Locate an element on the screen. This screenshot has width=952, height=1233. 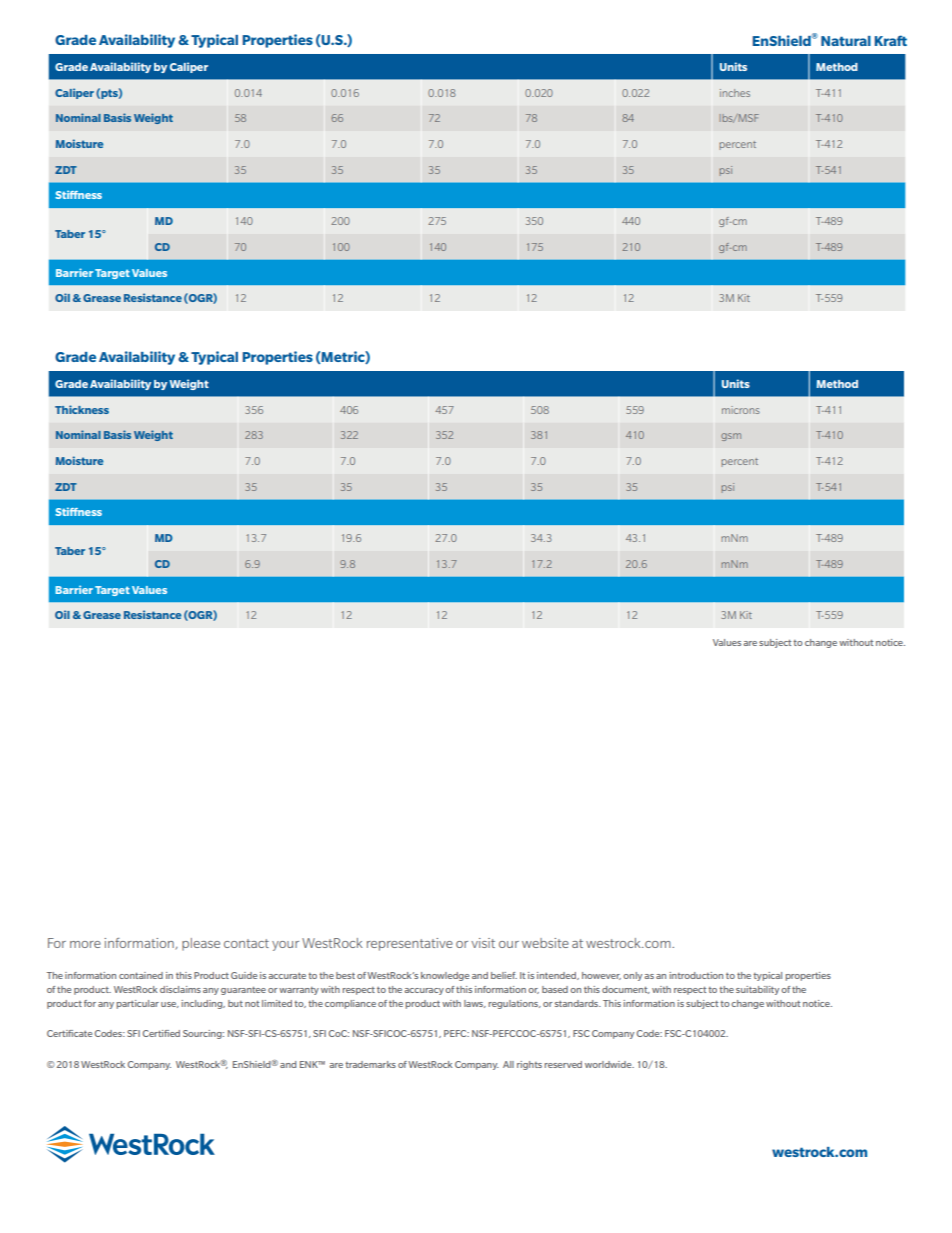
Thickness is located at coordinates (82, 409).
